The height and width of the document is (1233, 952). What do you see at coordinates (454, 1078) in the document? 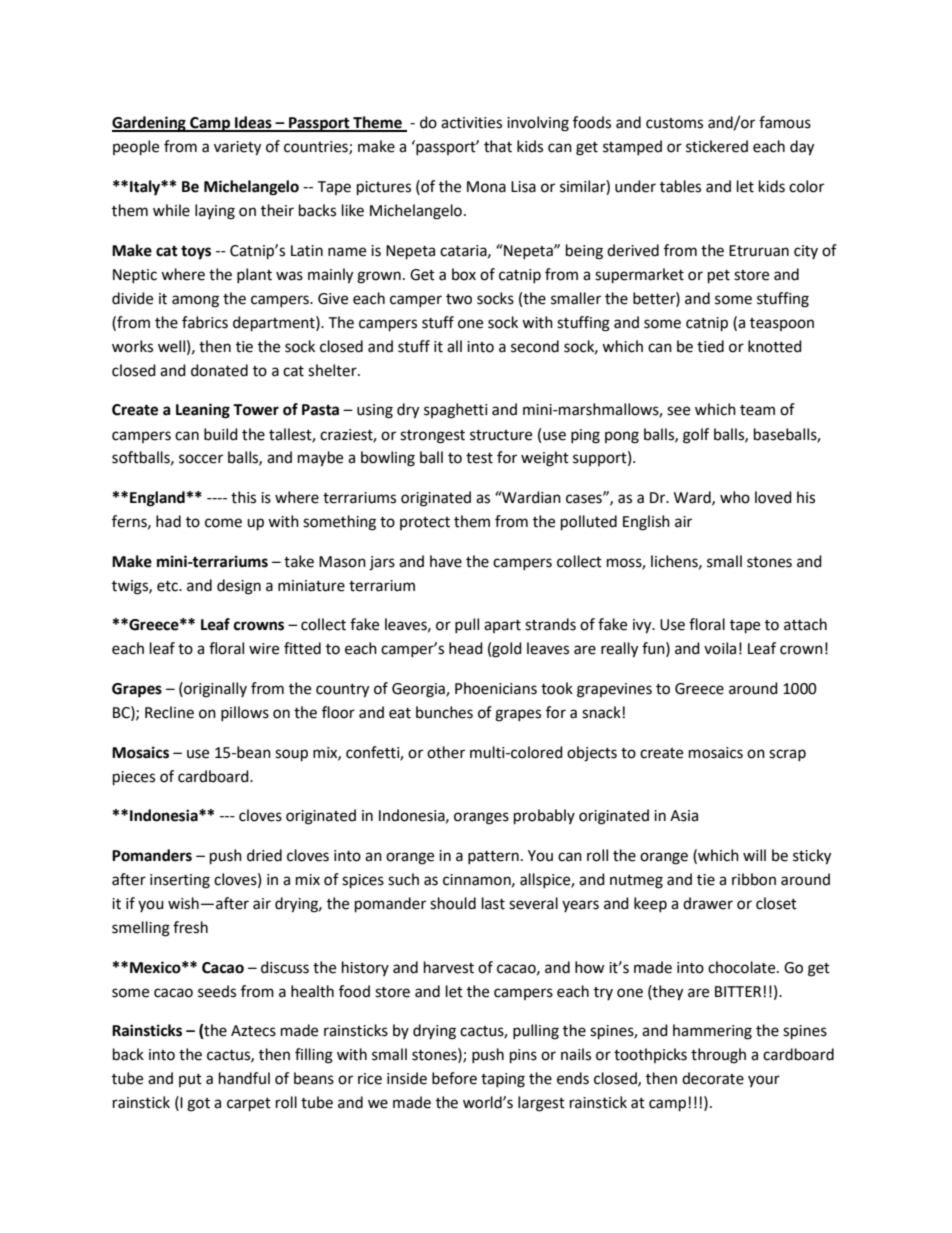
I see `before` at bounding box center [454, 1078].
